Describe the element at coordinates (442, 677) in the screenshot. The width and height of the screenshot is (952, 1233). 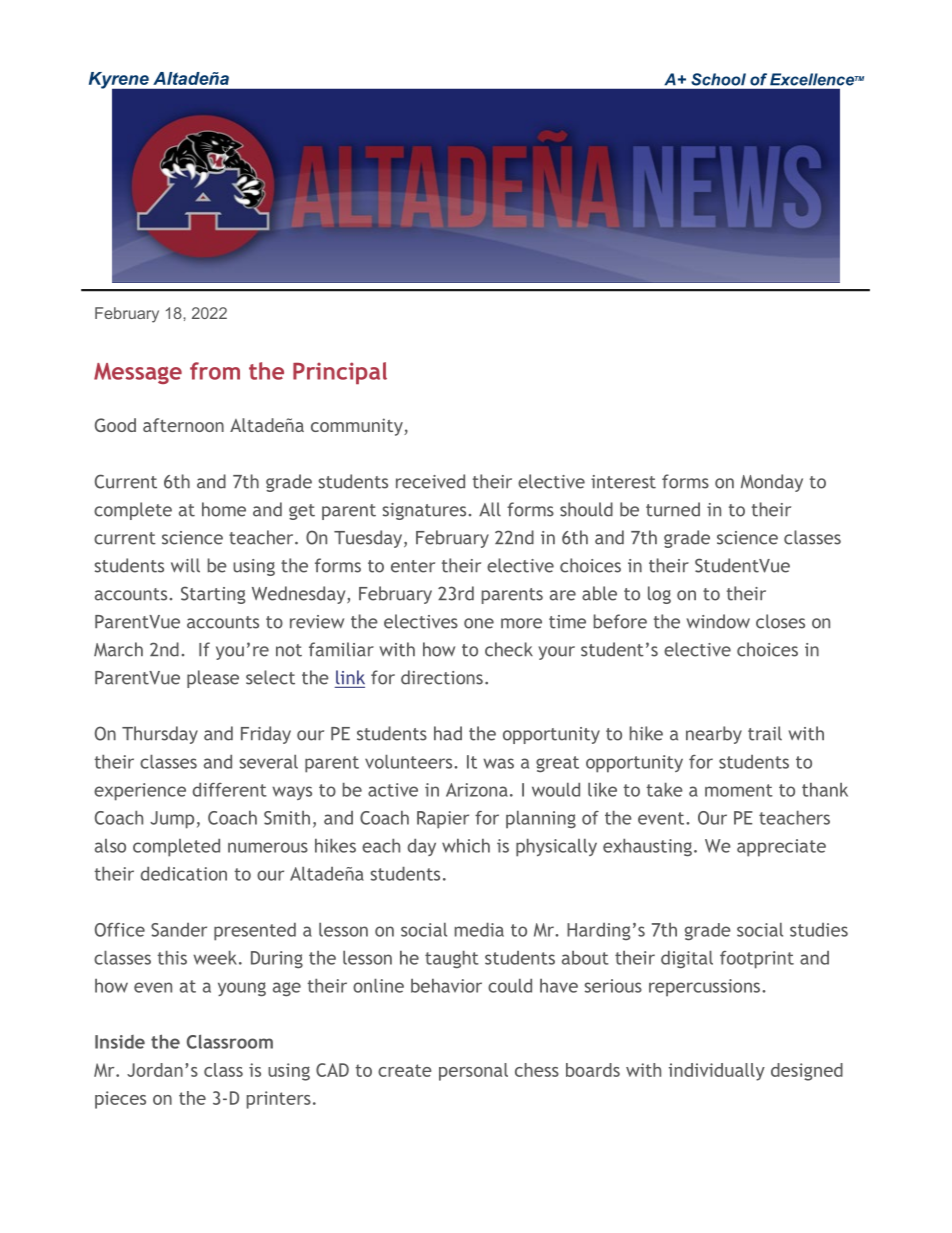
I see `directions` at that location.
